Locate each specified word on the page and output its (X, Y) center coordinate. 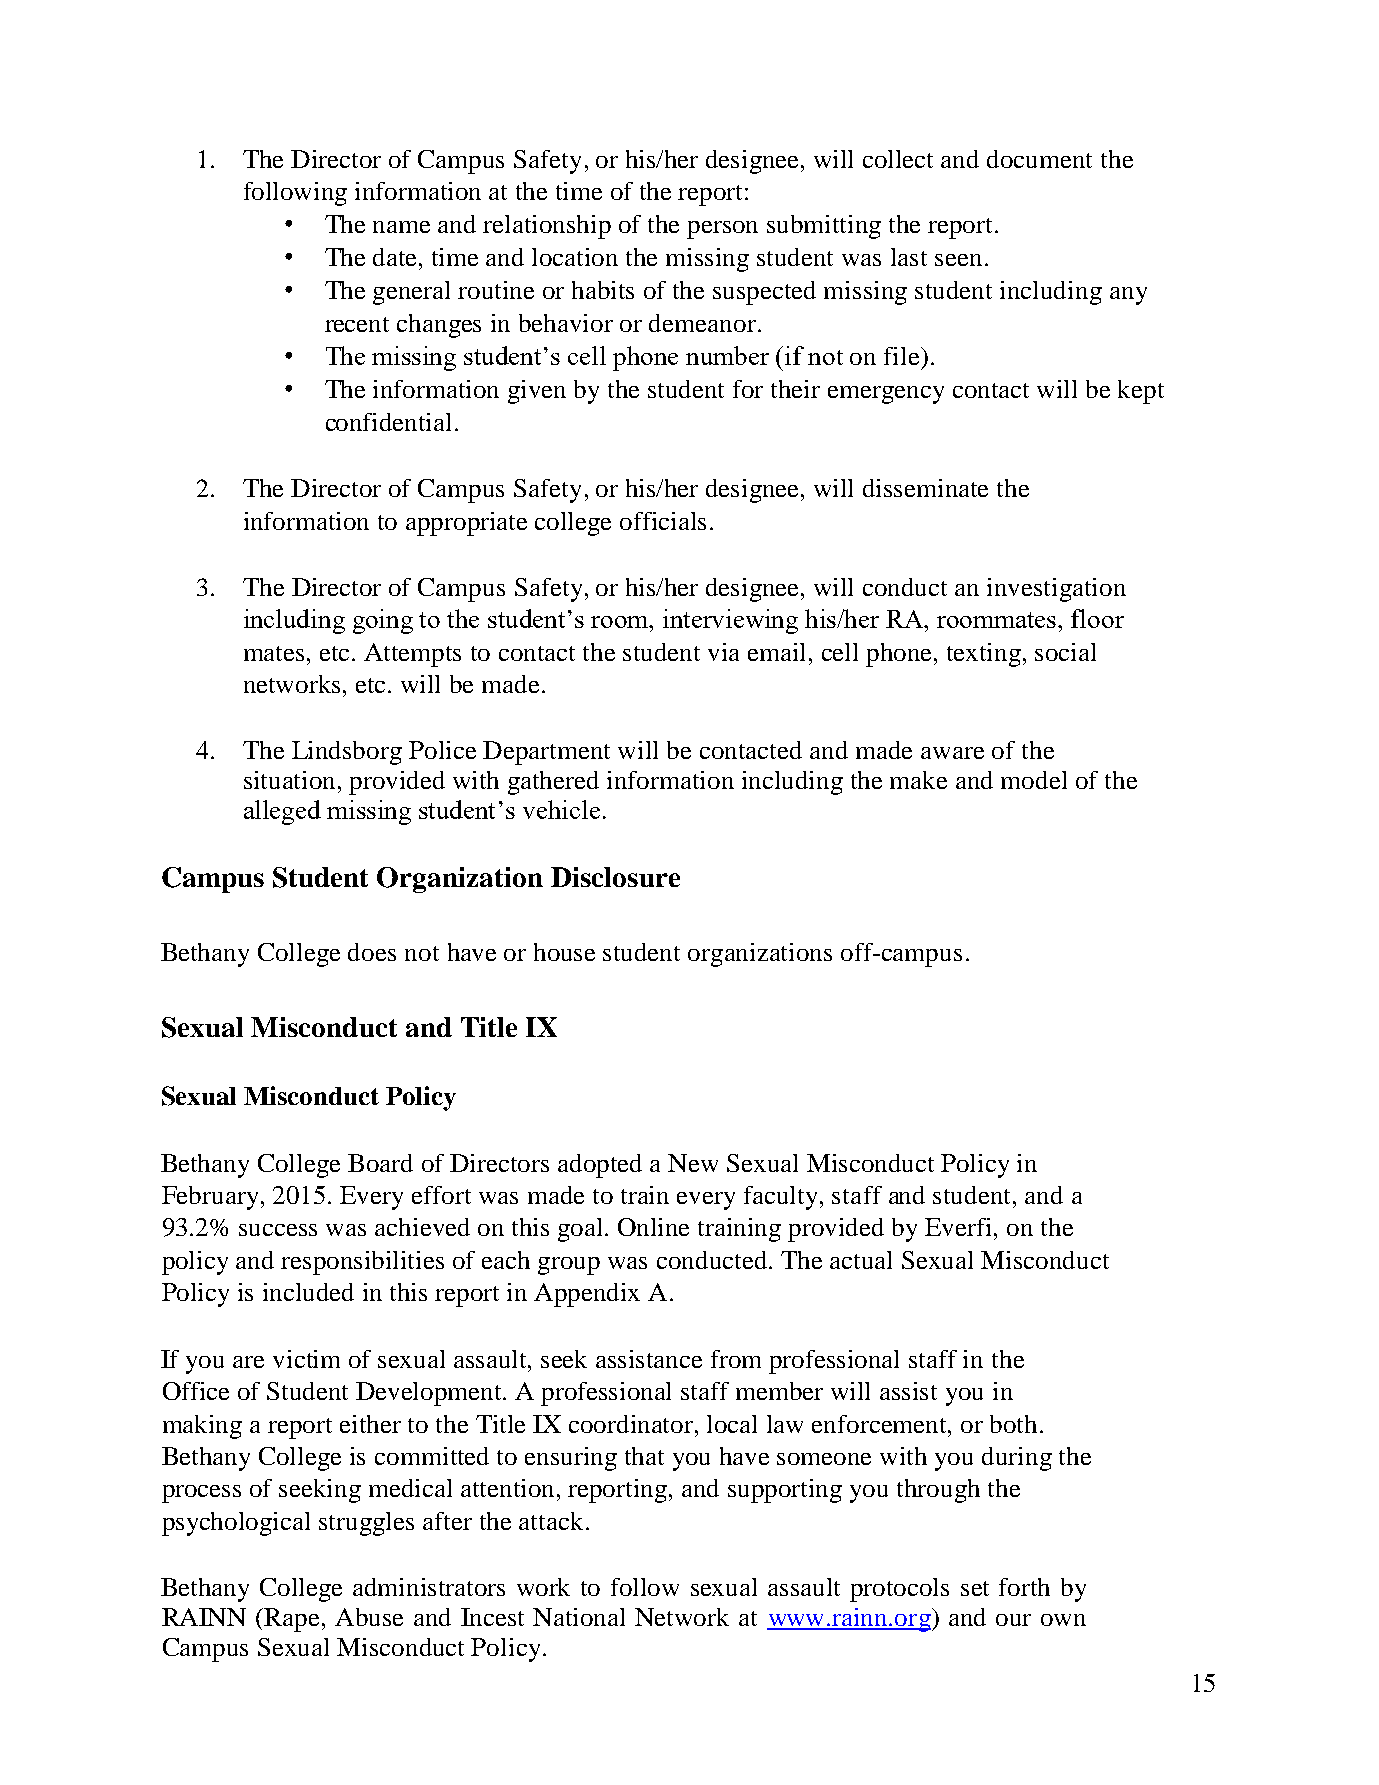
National (579, 1617)
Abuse (369, 1617)
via (723, 652)
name (401, 227)
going (383, 621)
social (1065, 652)
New (693, 1163)
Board (380, 1163)
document (1039, 159)
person (722, 230)
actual (861, 1260)
